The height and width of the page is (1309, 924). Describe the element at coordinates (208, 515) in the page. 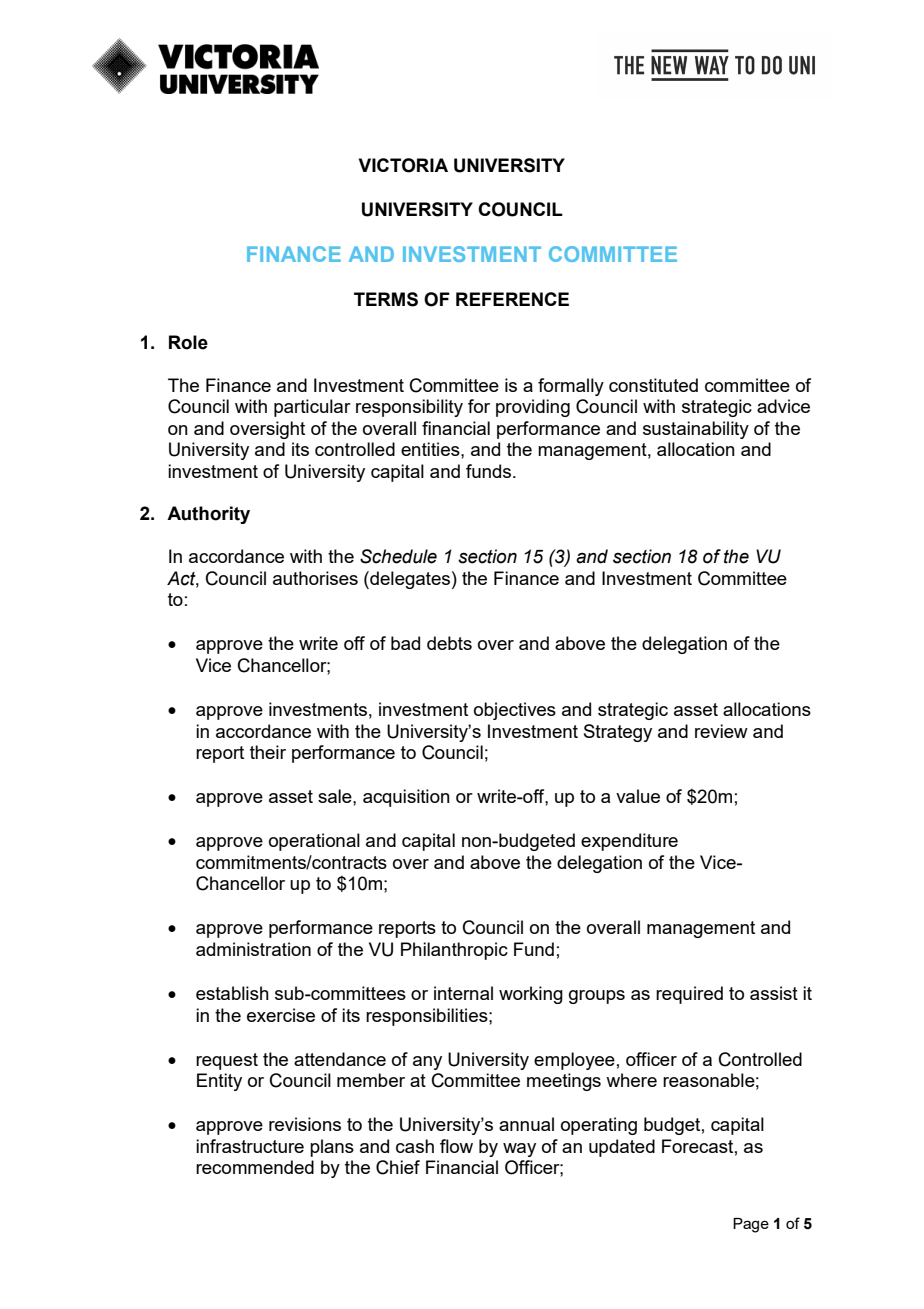

I see `Authority` at that location.
